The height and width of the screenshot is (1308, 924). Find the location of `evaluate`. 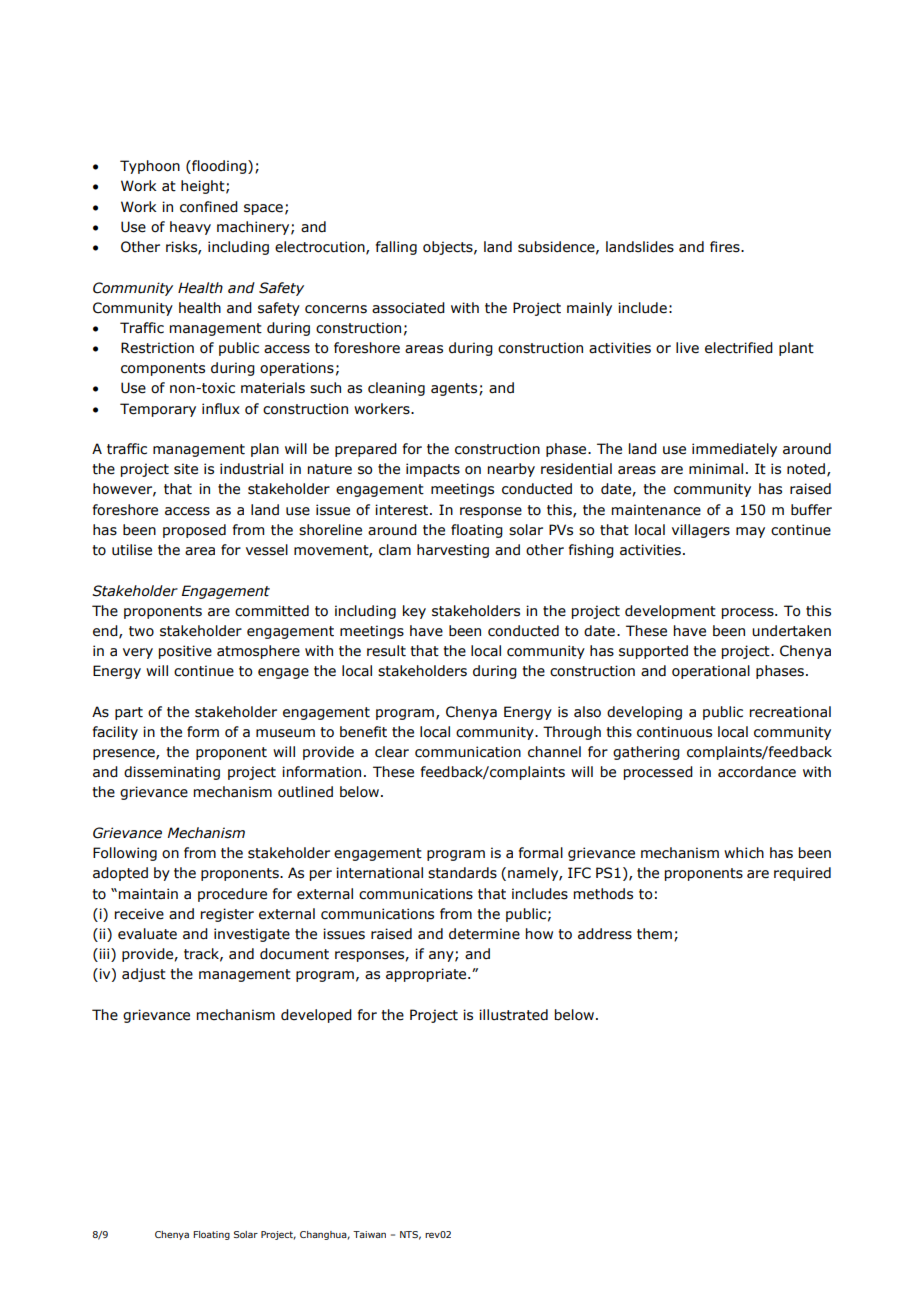

evaluate is located at coordinates (147, 934).
